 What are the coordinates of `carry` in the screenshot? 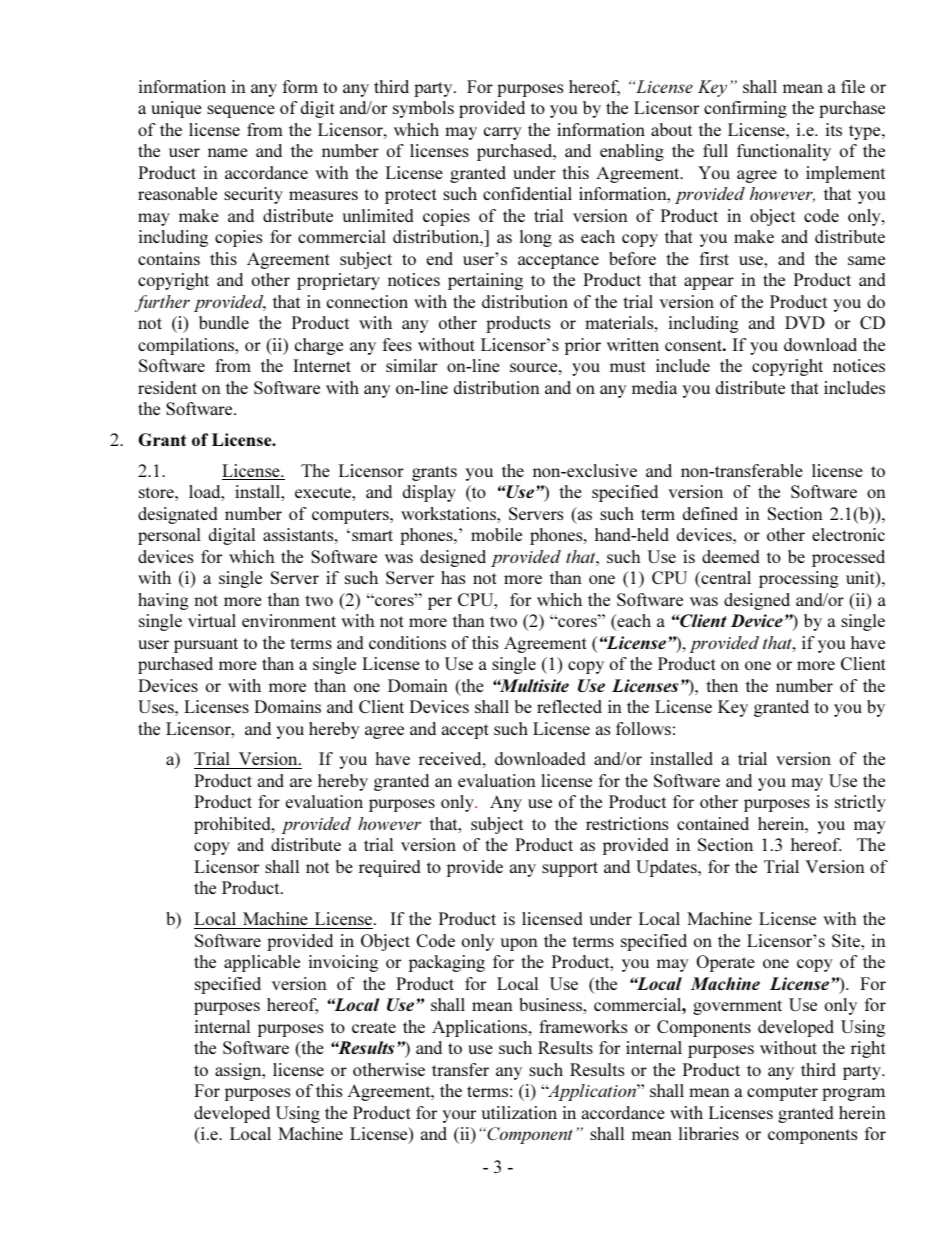 It's located at (502, 133).
